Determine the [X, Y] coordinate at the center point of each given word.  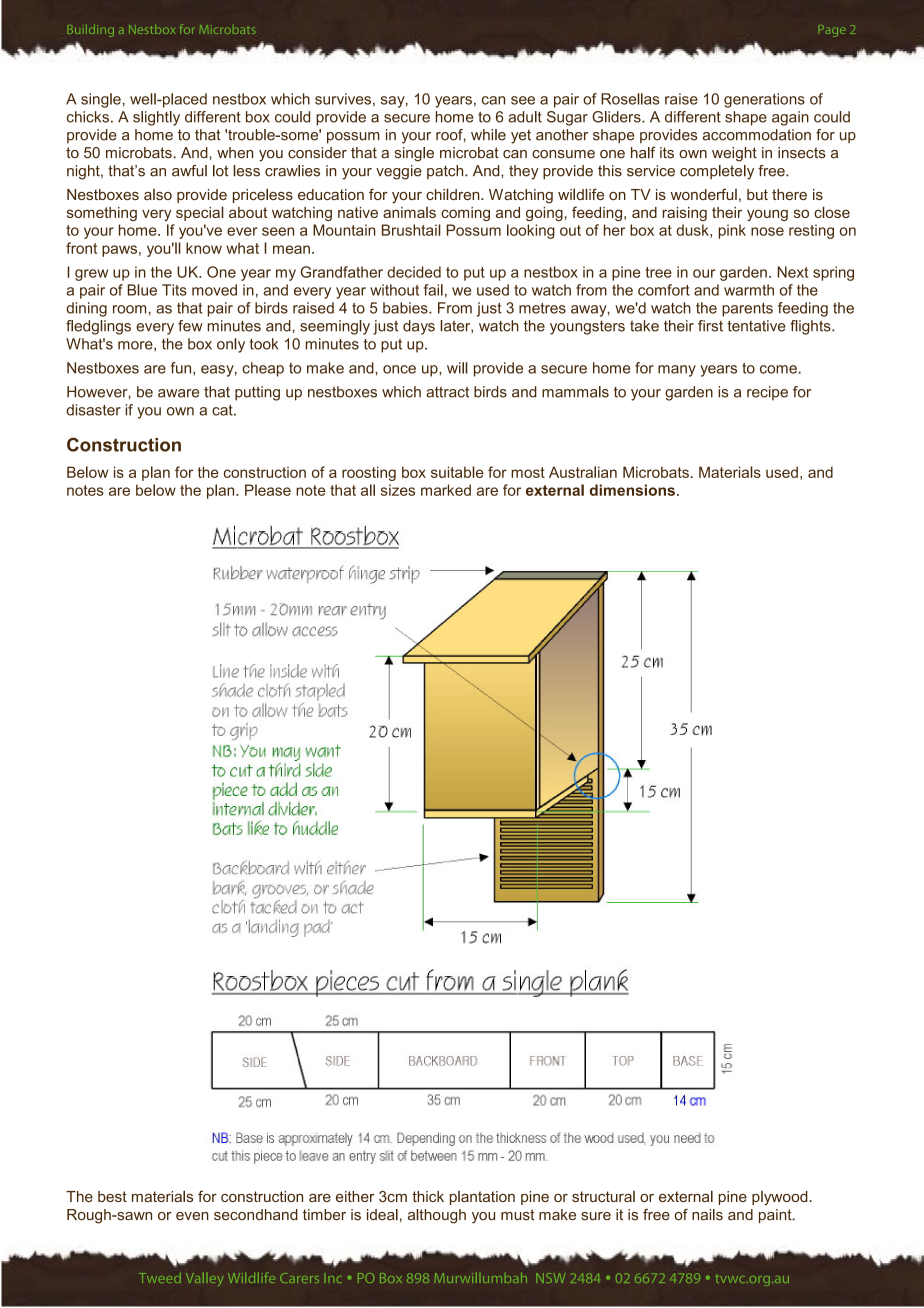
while [488, 135]
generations [764, 100]
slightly [156, 118]
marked [446, 490]
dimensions [632, 490]
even [192, 1216]
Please [268, 490]
